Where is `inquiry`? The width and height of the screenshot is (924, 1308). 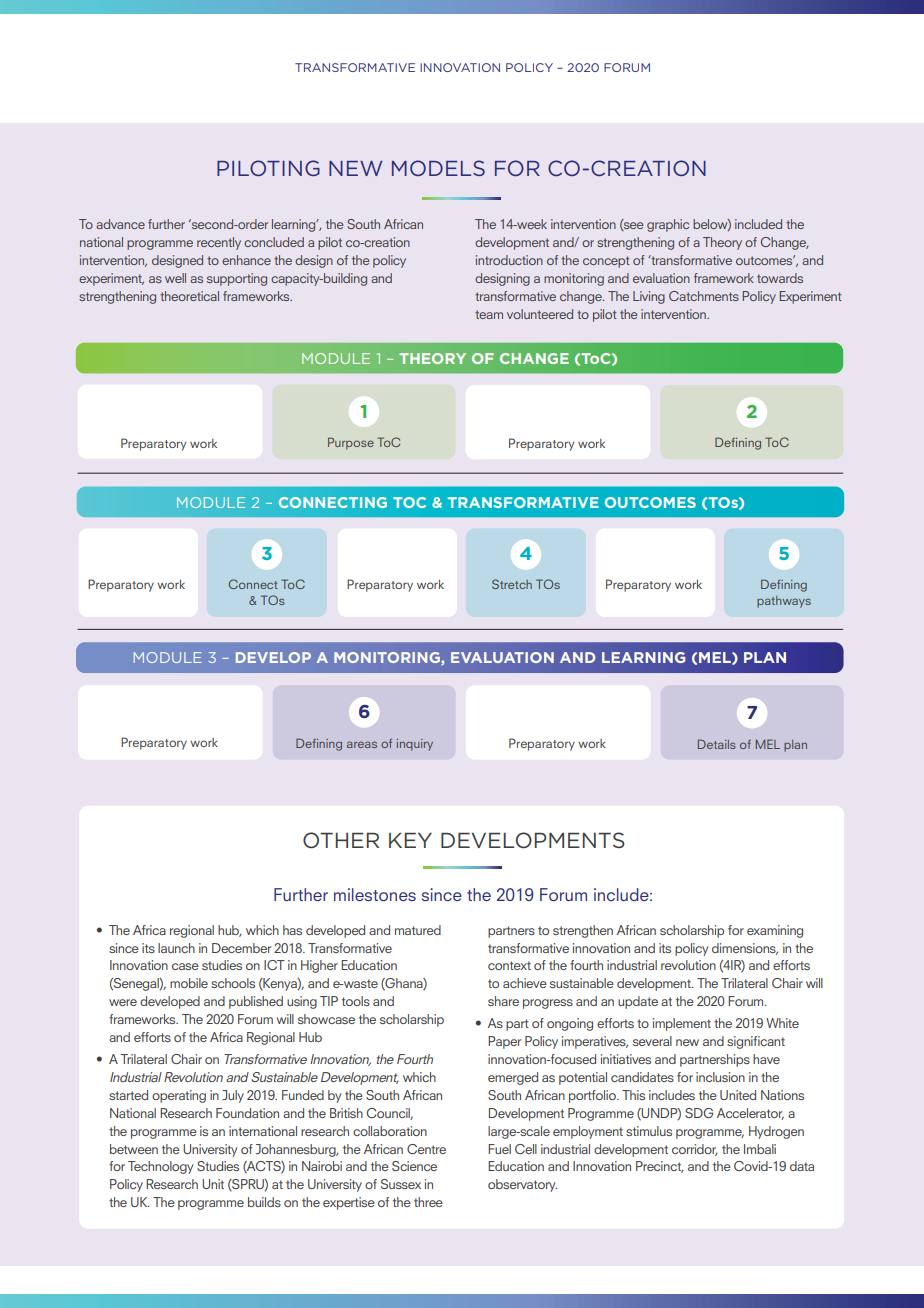
inquiry is located at coordinates (414, 745).
